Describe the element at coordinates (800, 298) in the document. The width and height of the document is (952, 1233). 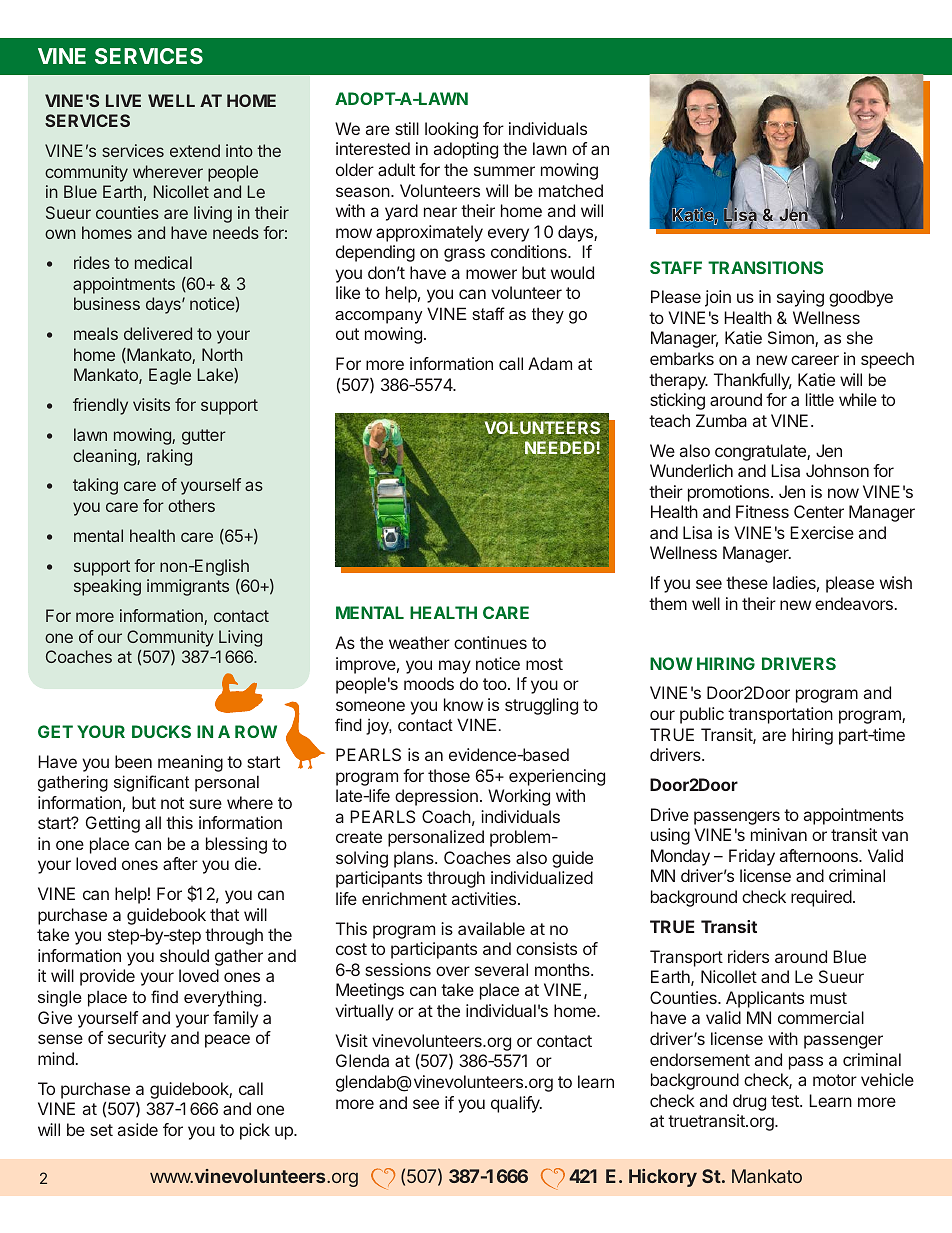
I see `saying` at that location.
